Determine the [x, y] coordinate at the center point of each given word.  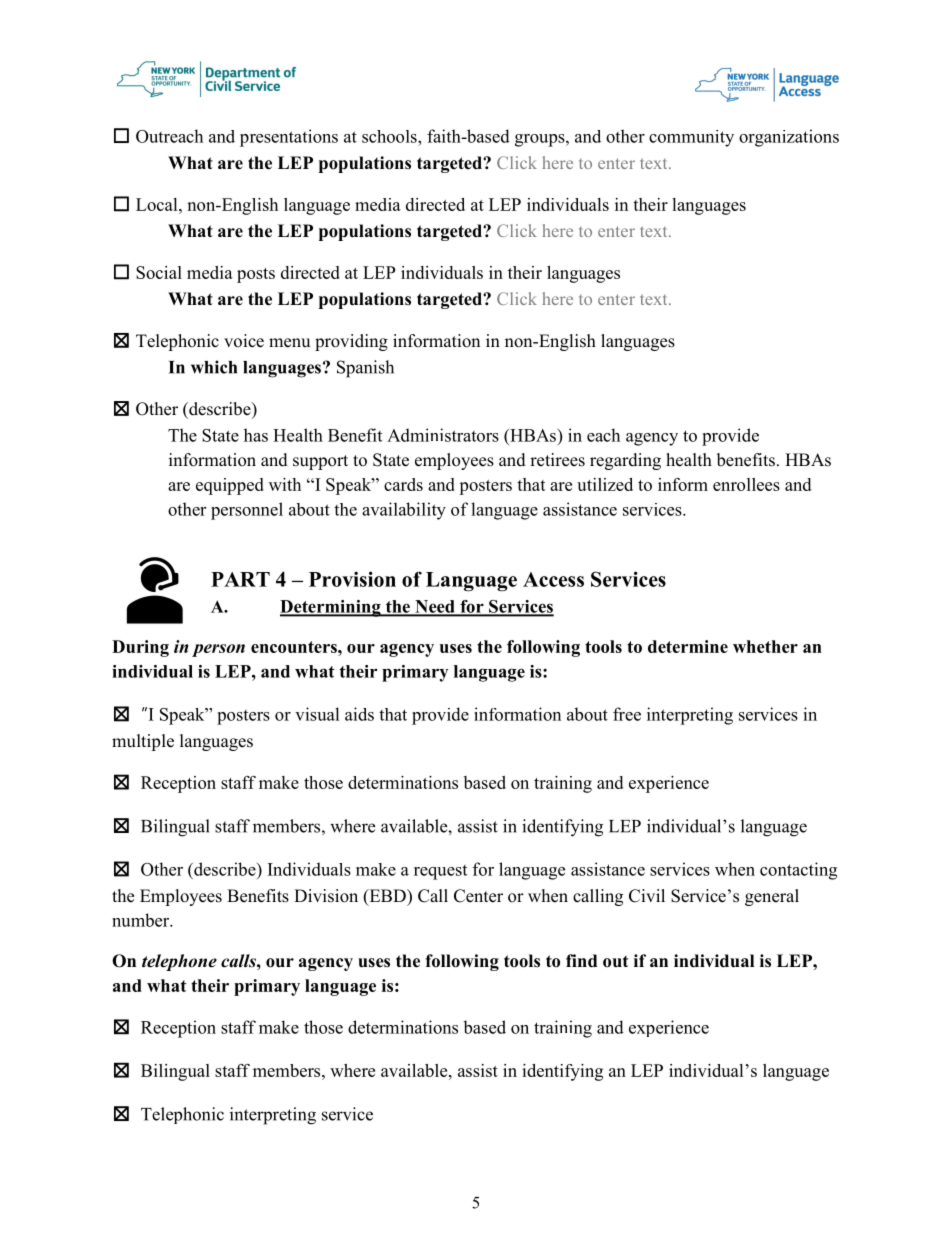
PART [240, 579]
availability [404, 511]
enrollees [746, 484]
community [691, 138]
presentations [289, 138]
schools [390, 136]
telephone [179, 962]
